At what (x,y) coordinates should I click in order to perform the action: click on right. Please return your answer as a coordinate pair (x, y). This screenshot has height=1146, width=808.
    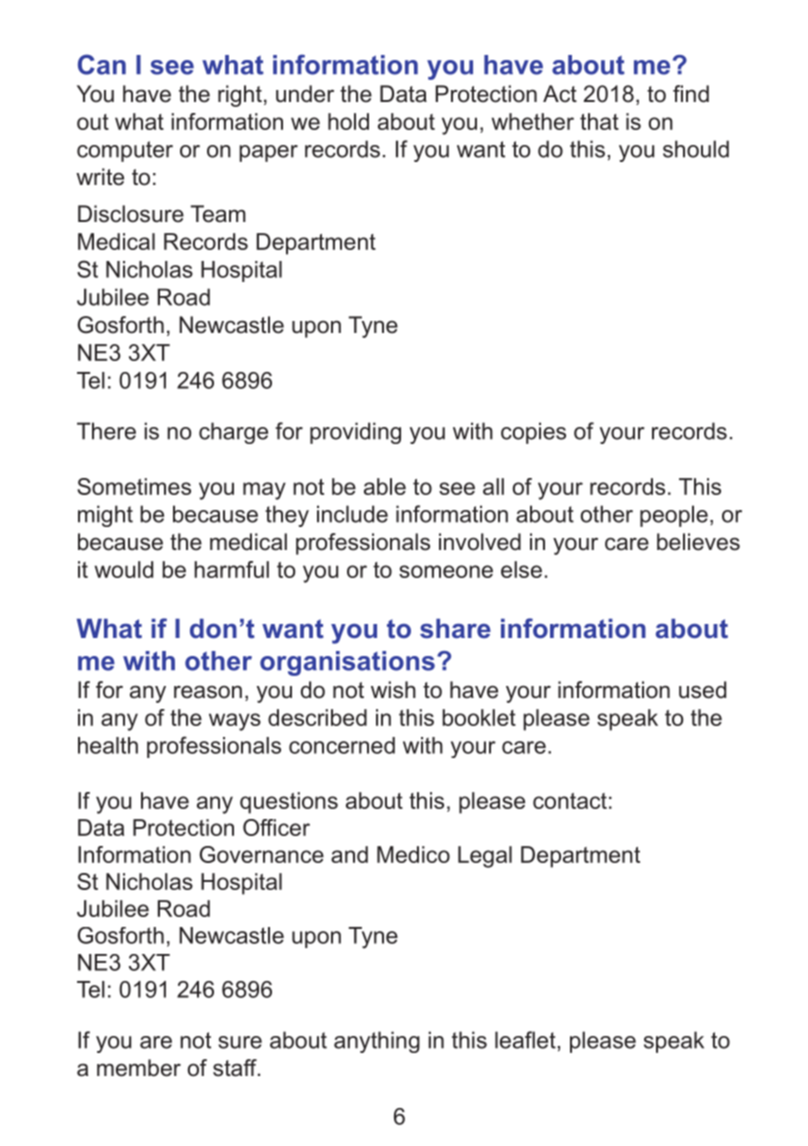
    Looking at the image, I should click on (240, 96).
